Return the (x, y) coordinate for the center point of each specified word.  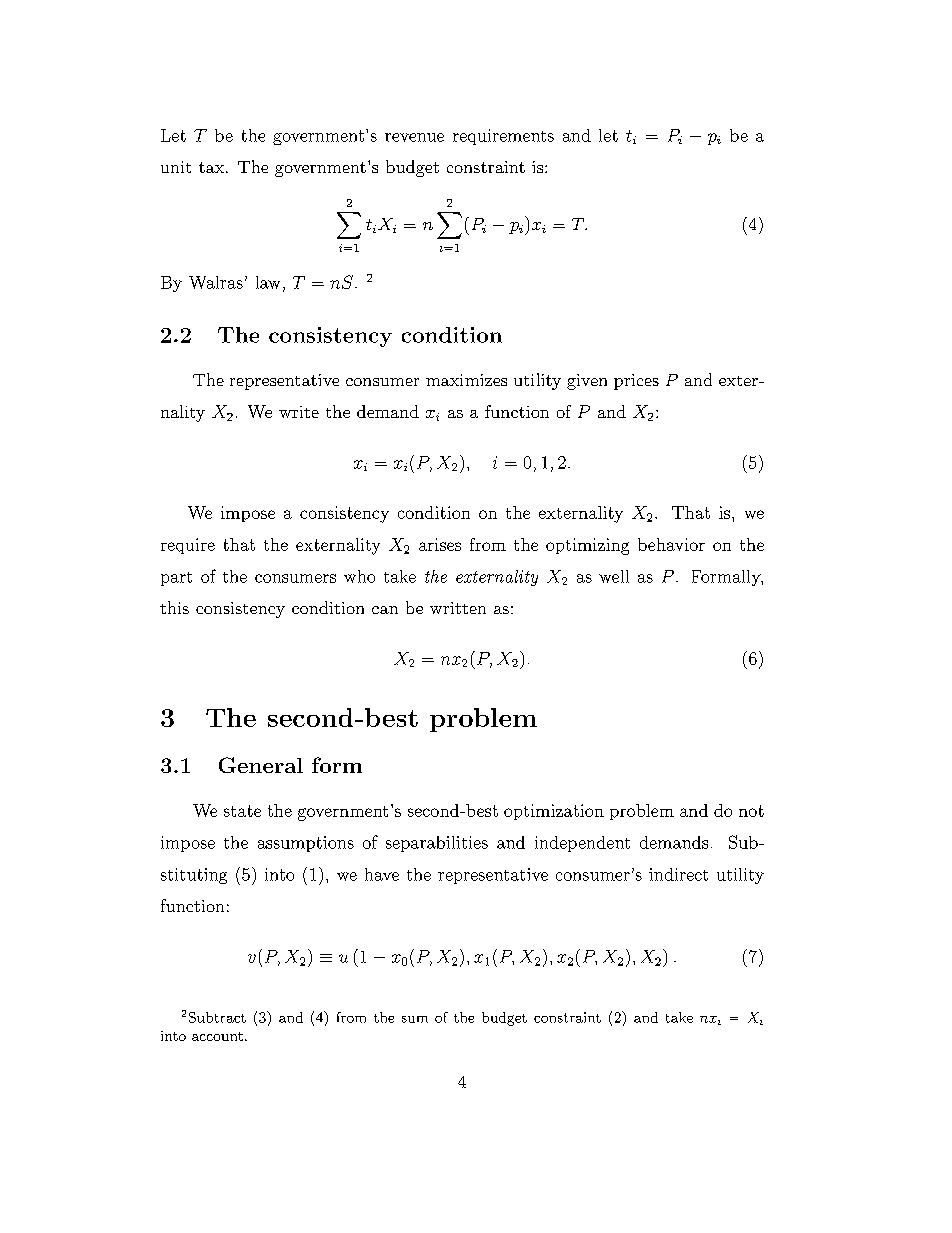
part (176, 579)
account (217, 1036)
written (458, 608)
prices (636, 382)
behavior (671, 544)
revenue (414, 137)
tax (213, 167)
